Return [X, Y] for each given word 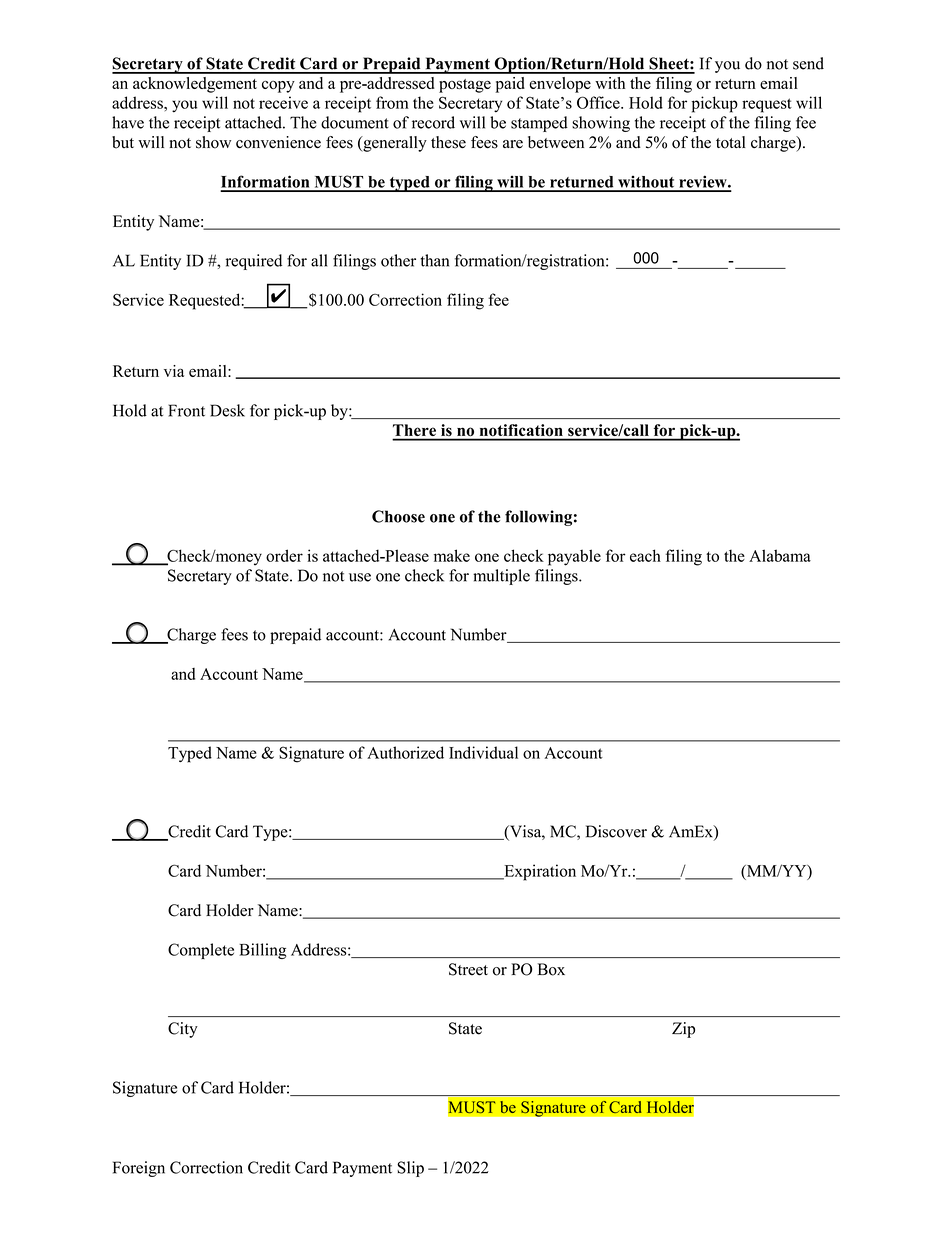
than [434, 260]
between [556, 142]
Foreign [139, 1169]
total [731, 142]
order [284, 555]
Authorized [405, 752]
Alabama [780, 555]
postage [465, 86]
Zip [683, 1030]
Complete [201, 951]
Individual [483, 752]
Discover [616, 831]
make [452, 555]
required [254, 262]
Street [468, 969]
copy [278, 86]
